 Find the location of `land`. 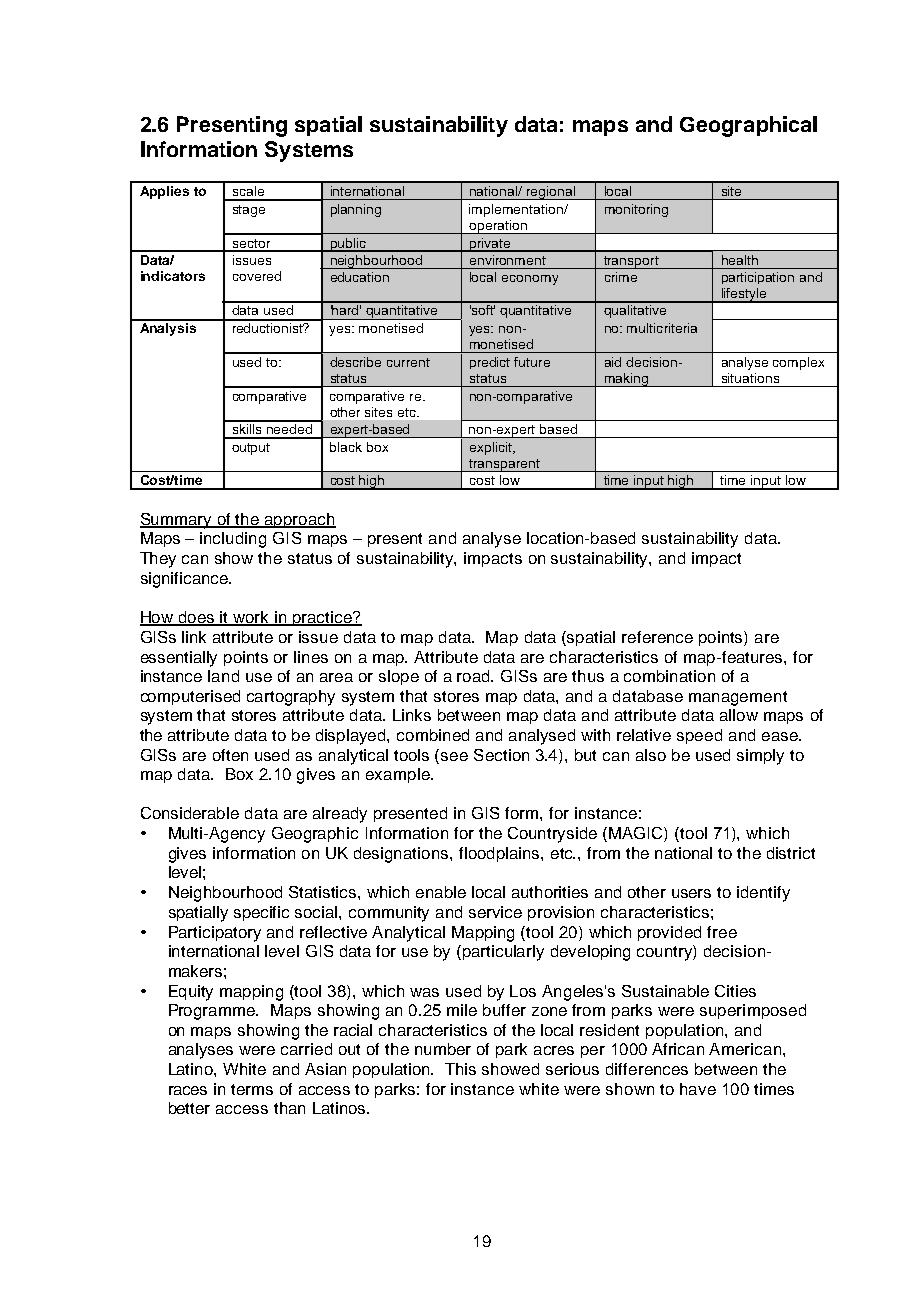

land is located at coordinates (223, 676).
